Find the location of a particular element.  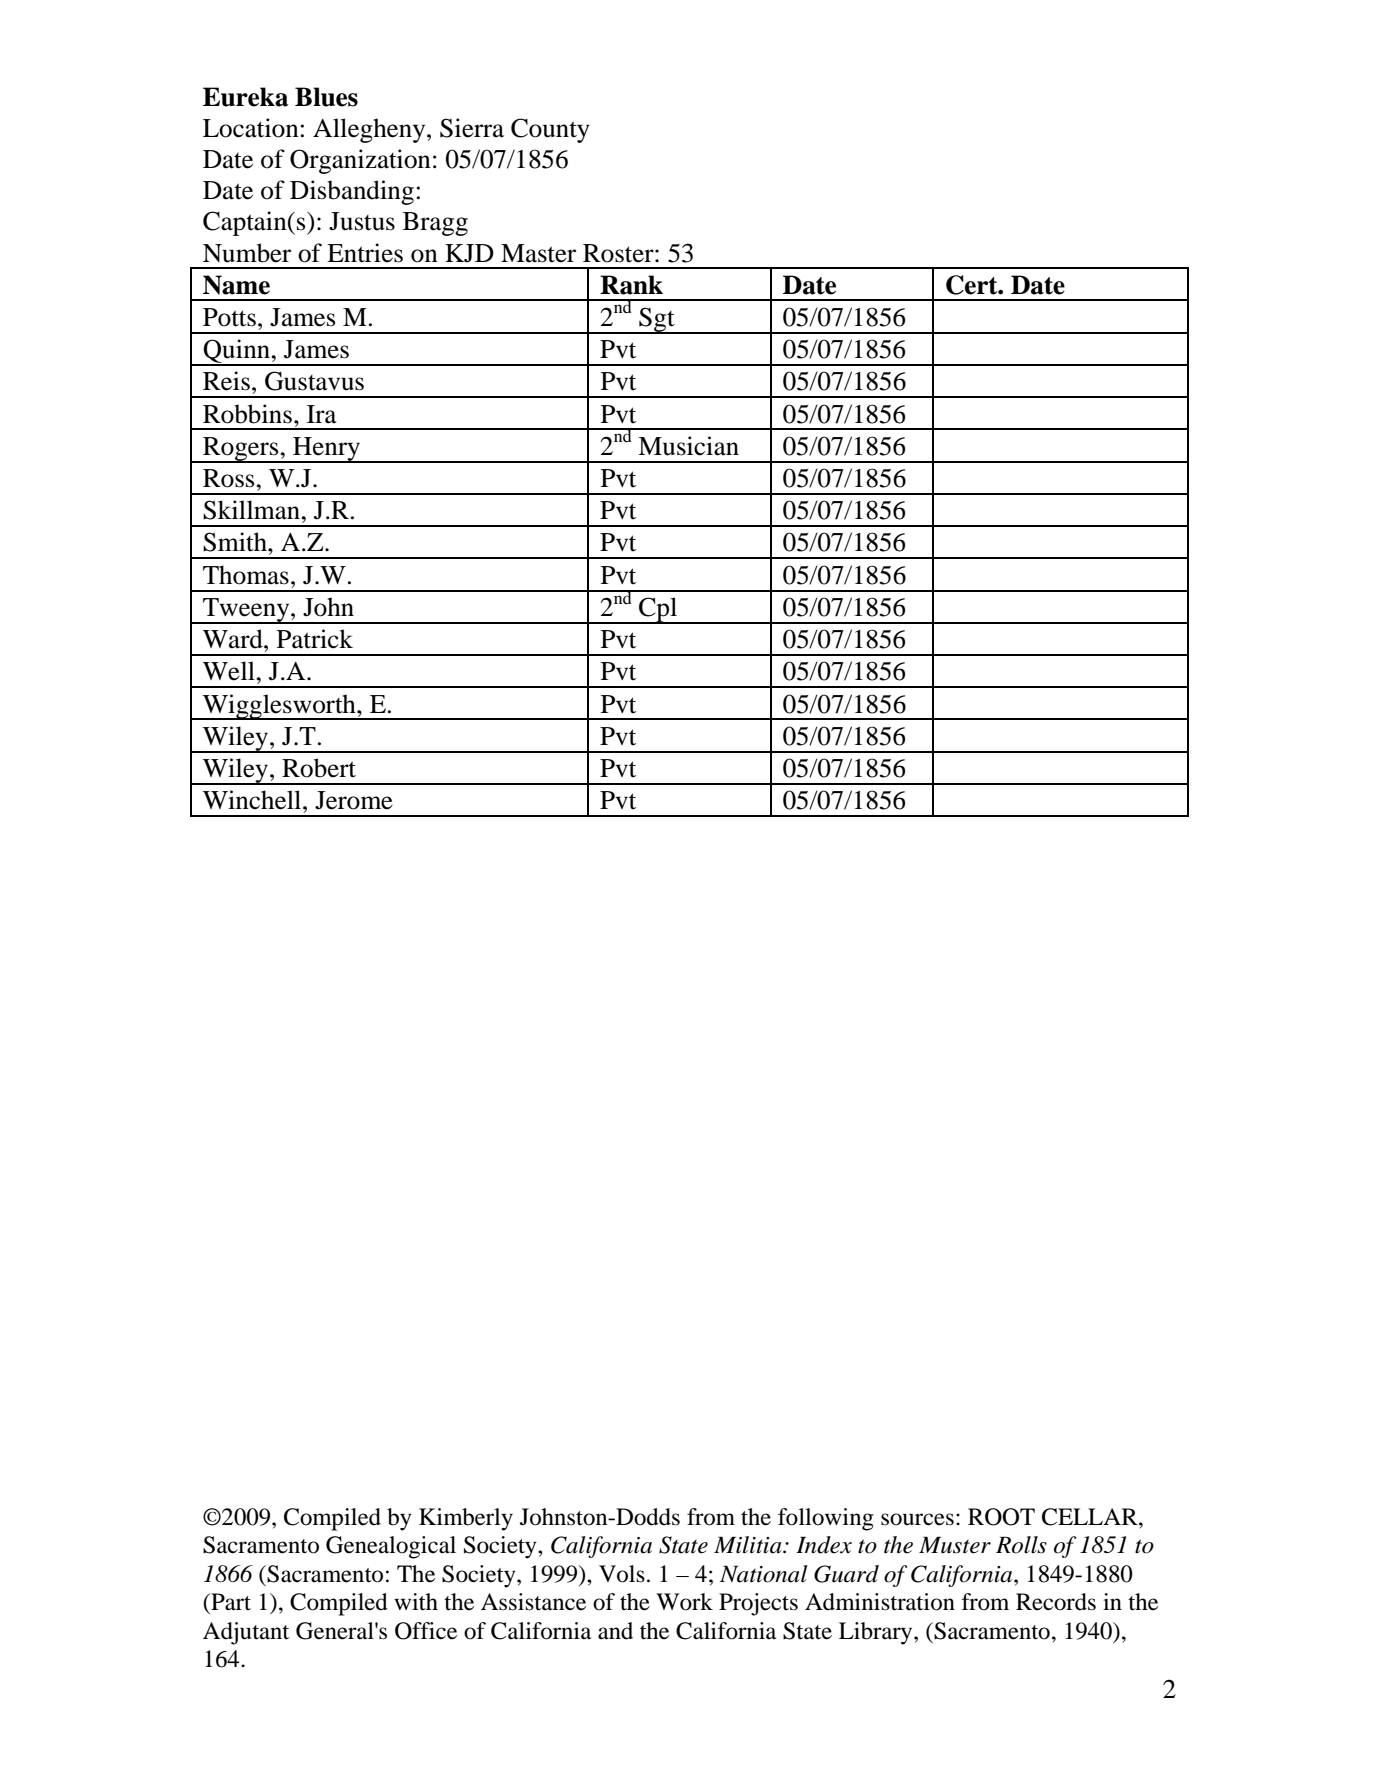

Cpl is located at coordinates (658, 610).
